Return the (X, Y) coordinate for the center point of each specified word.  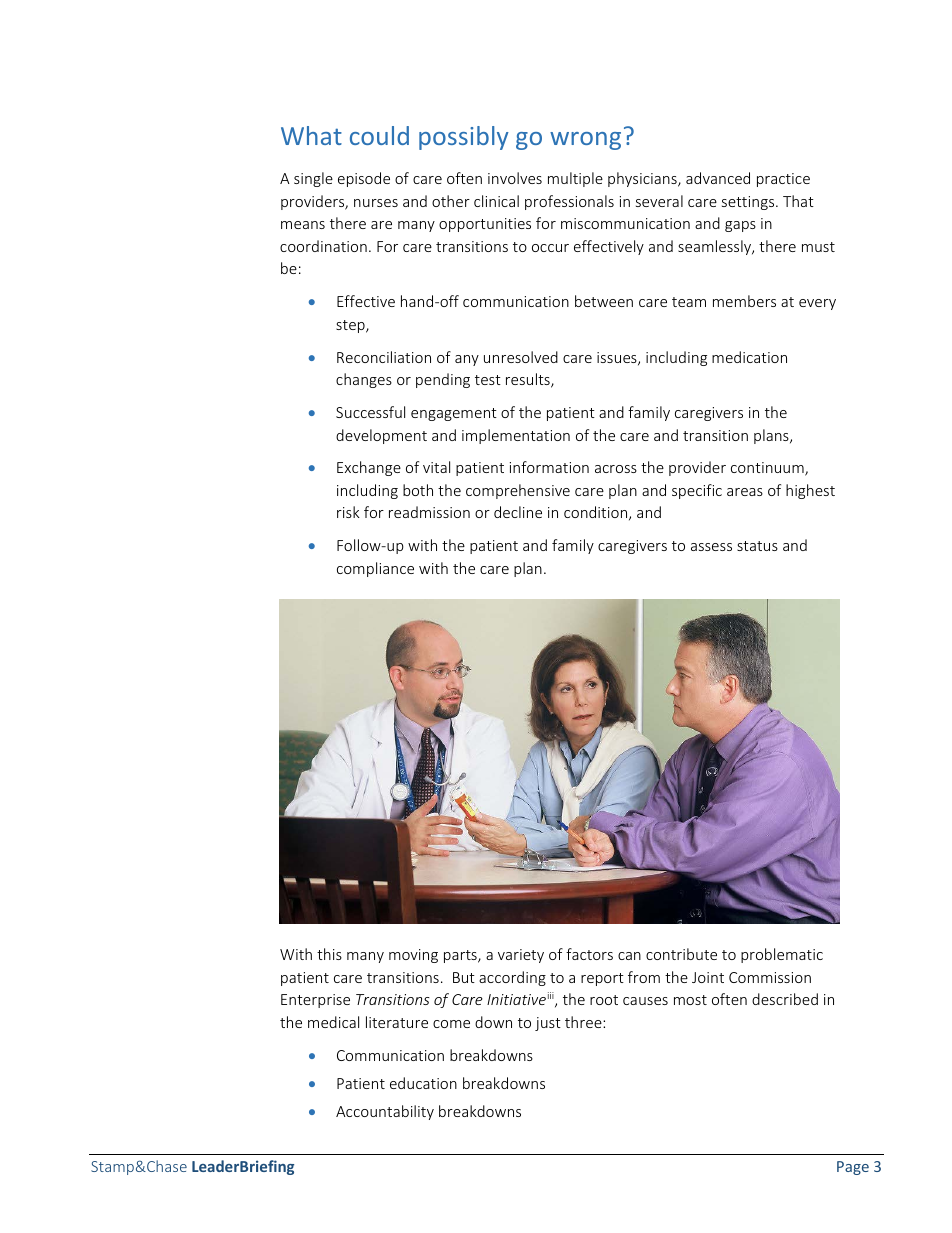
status (757, 546)
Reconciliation (384, 357)
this (329, 954)
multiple (575, 179)
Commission (770, 977)
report (602, 979)
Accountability (385, 1112)
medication (749, 357)
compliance (375, 569)
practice (783, 180)
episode (364, 179)
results (529, 380)
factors (589, 954)
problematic (782, 955)
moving (413, 956)
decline (518, 512)
